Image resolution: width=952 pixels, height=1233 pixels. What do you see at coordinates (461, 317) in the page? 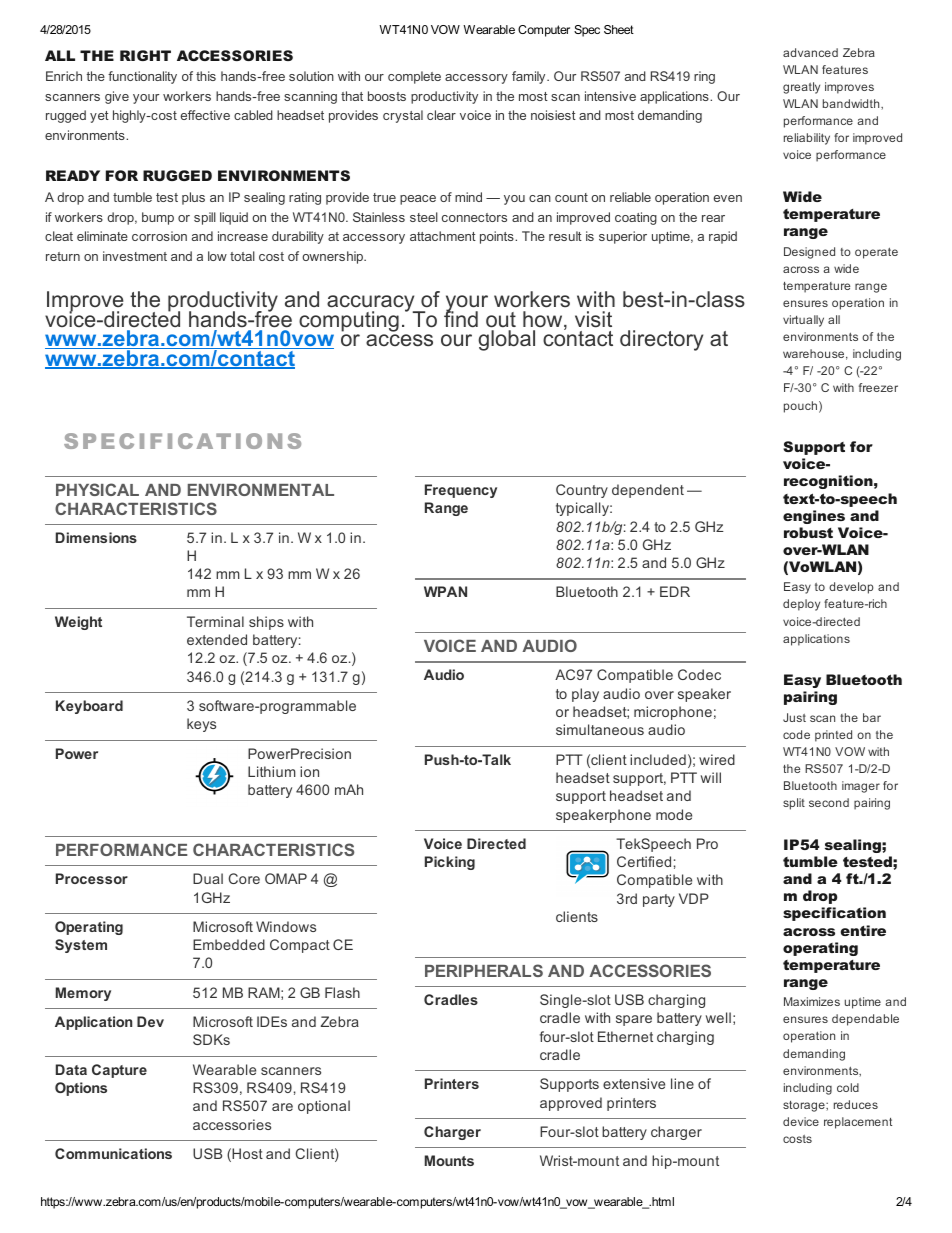
I see `find` at bounding box center [461, 317].
